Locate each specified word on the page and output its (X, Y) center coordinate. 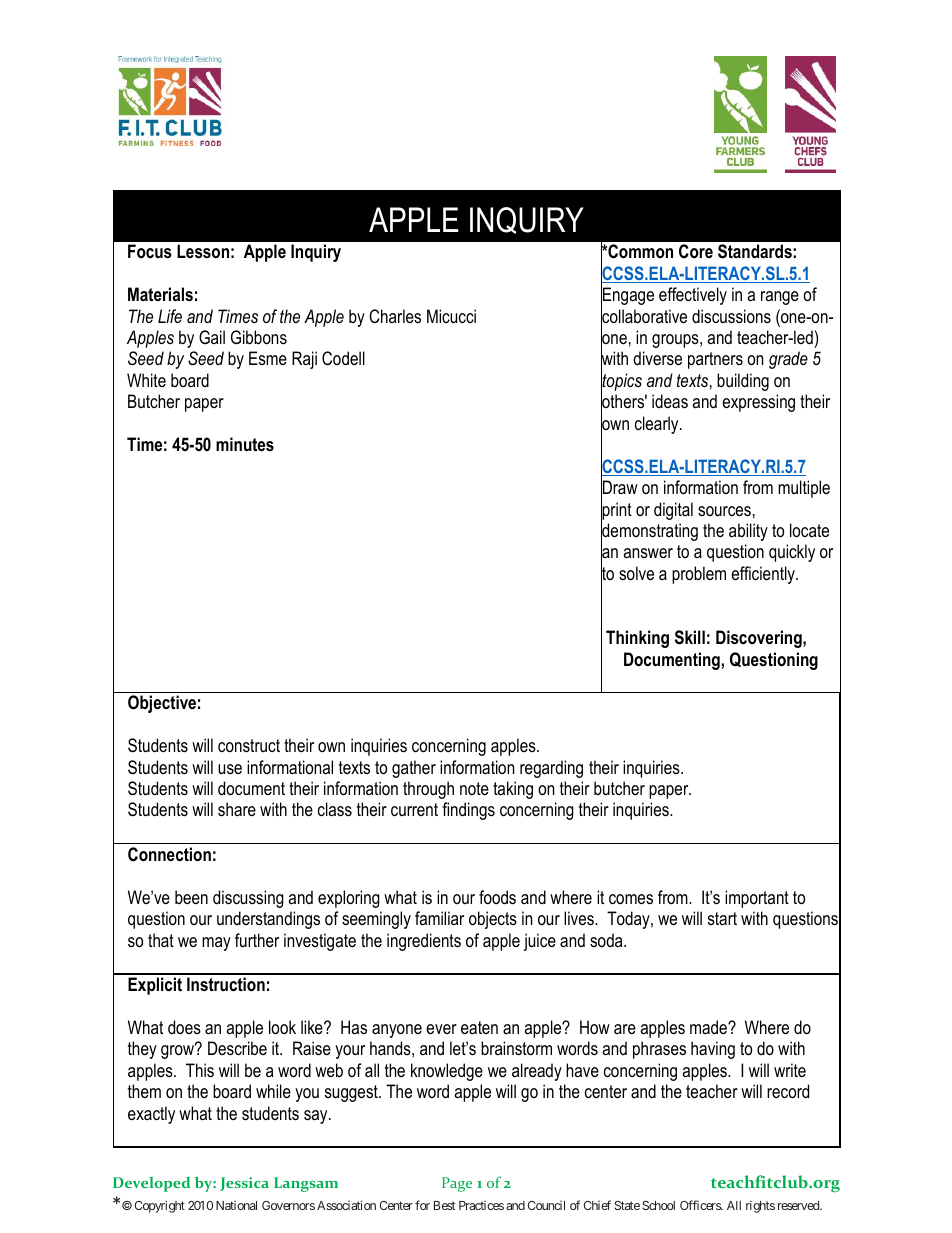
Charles (395, 316)
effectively (693, 296)
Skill (690, 637)
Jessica (244, 1184)
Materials (160, 294)
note (474, 788)
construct (249, 745)
